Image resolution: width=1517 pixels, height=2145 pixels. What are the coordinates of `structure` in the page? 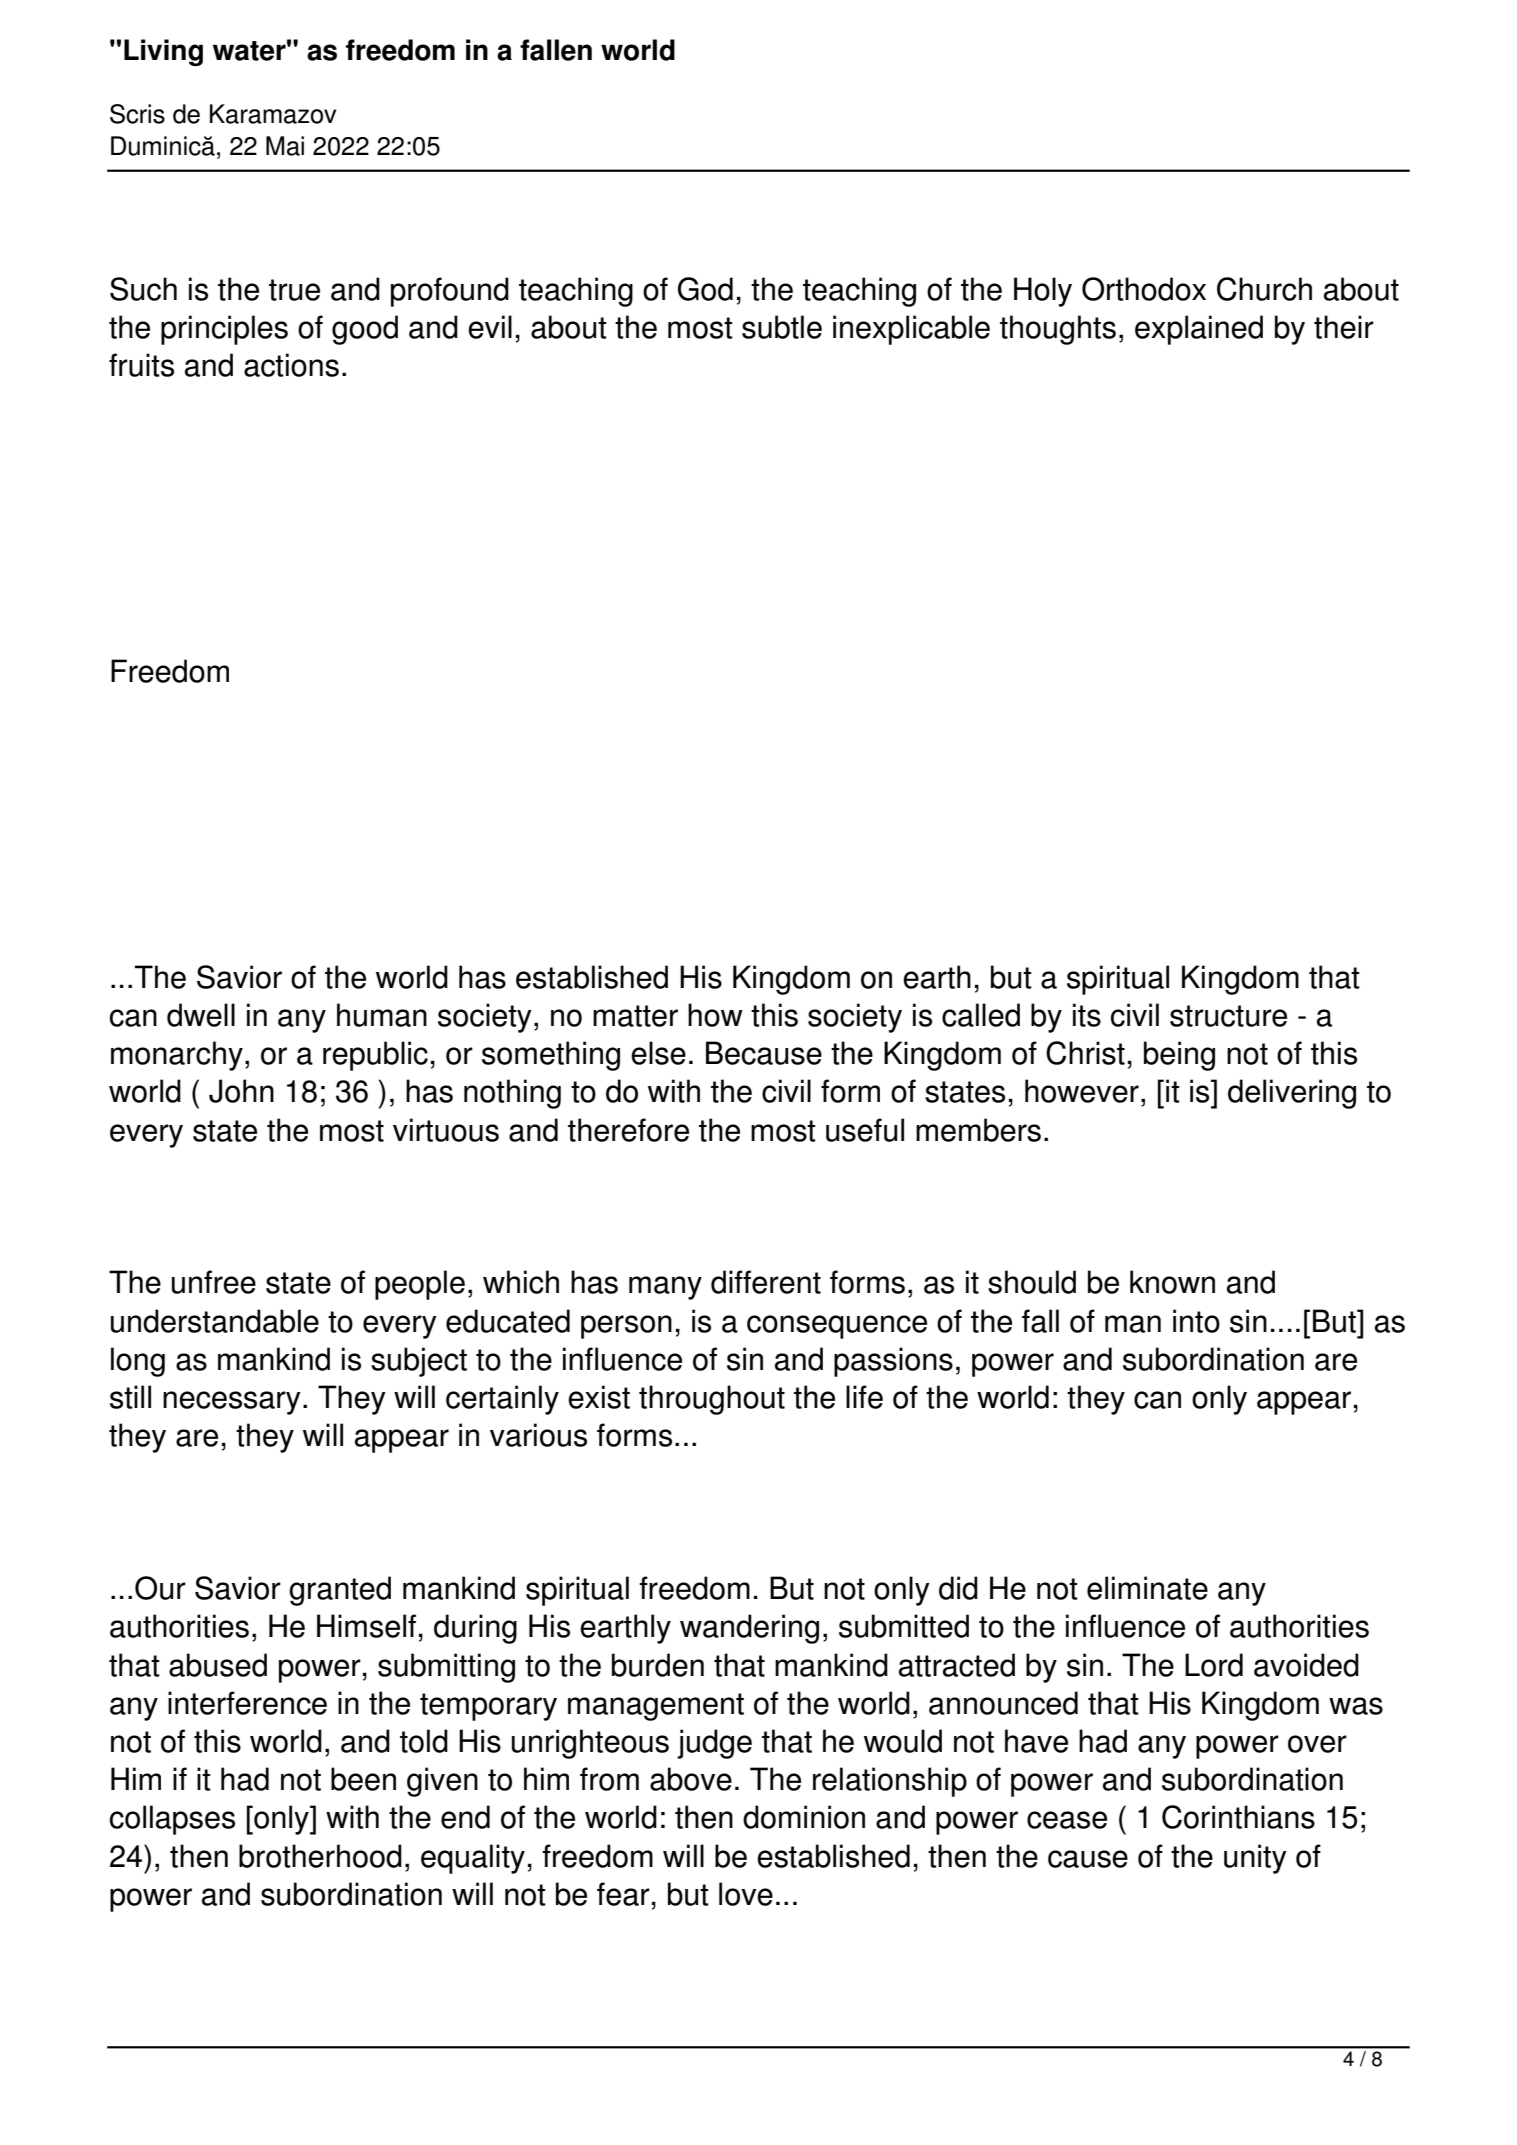 It's located at (1228, 1016).
